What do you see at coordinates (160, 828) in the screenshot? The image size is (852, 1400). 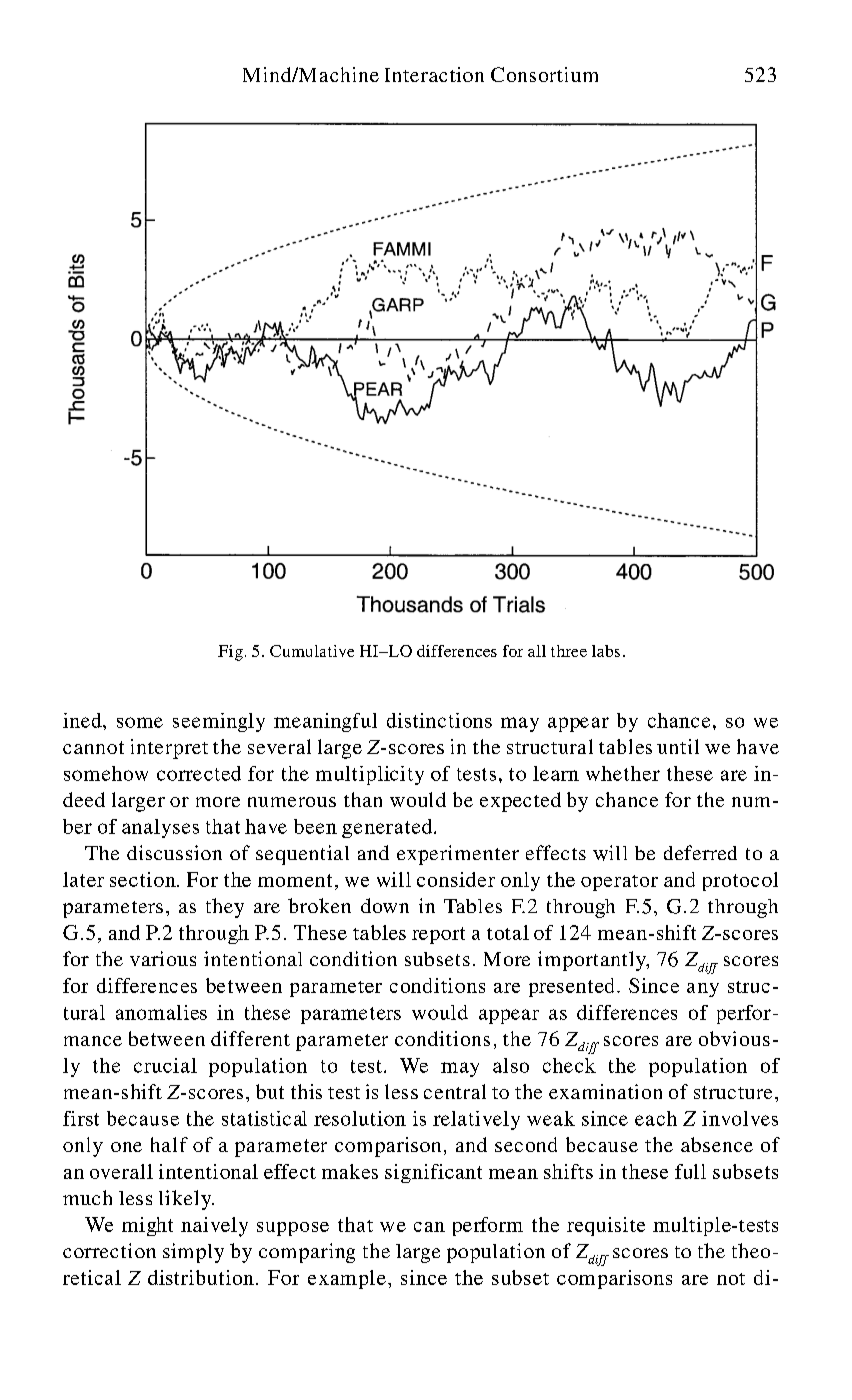 I see `analyses` at bounding box center [160, 828].
